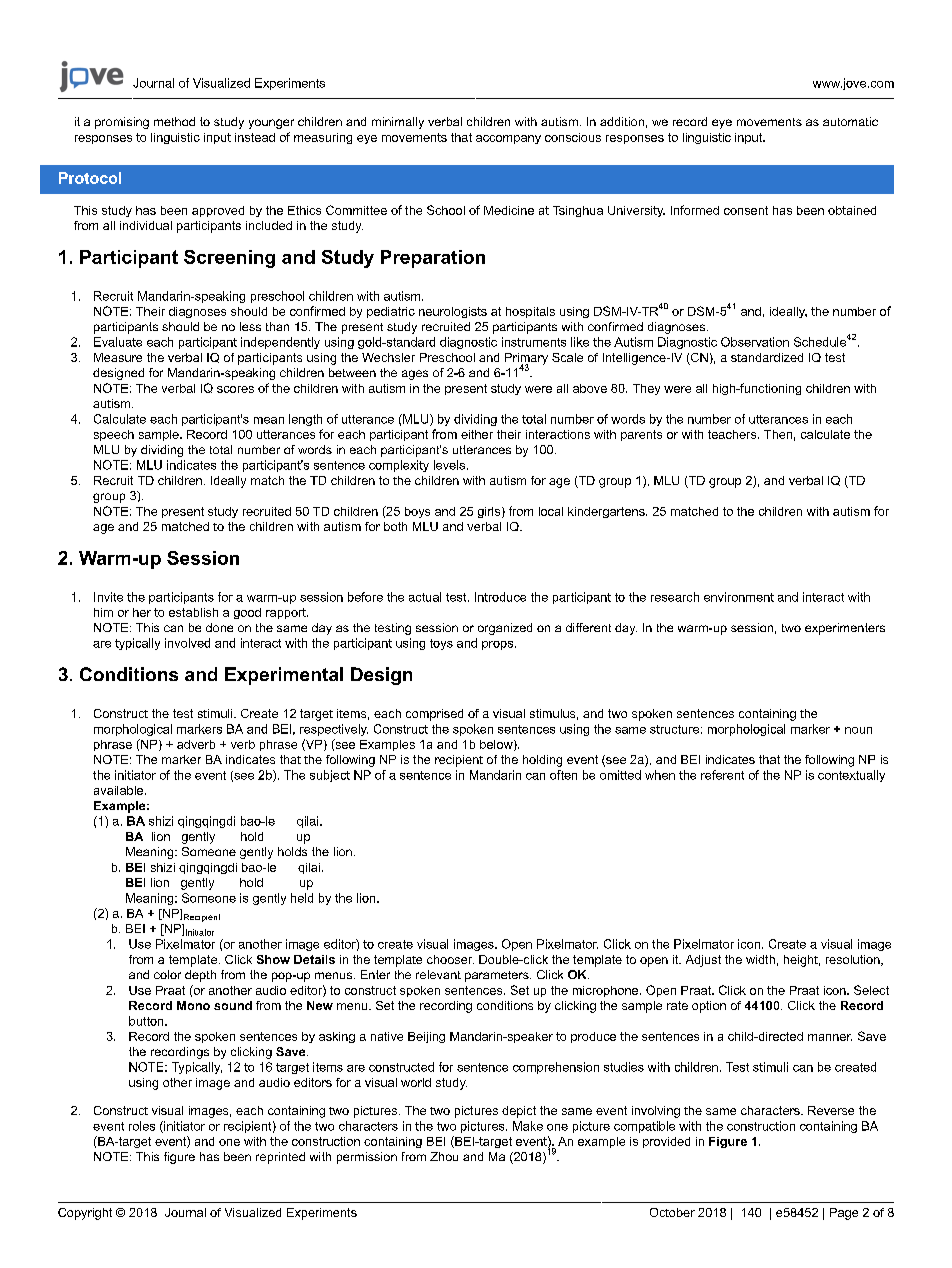 The width and height of the screenshot is (952, 1268). What do you see at coordinates (497, 645) in the screenshot?
I see `props` at bounding box center [497, 645].
